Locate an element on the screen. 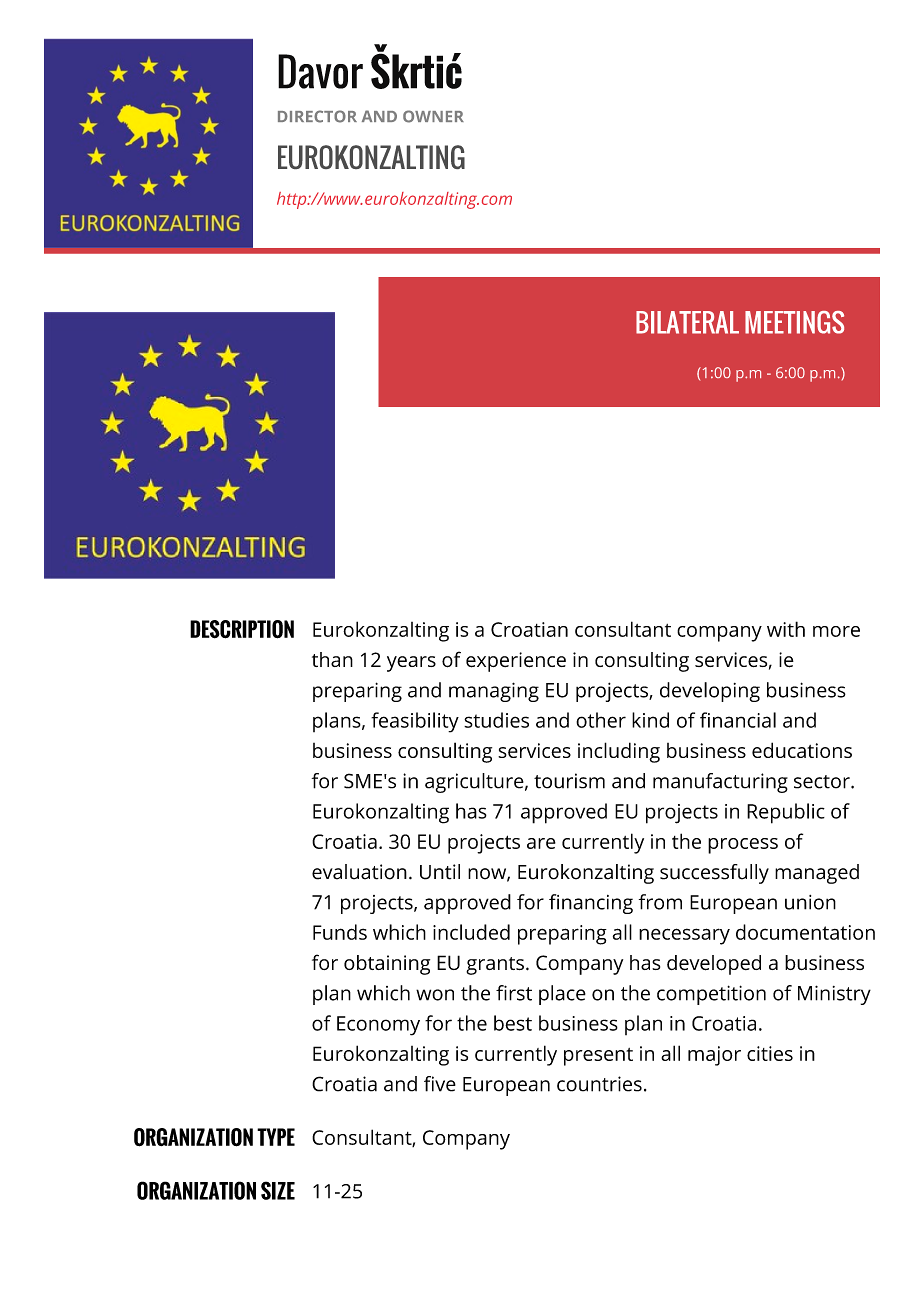 Image resolution: width=924 pixels, height=1308 pixels. TYPE is located at coordinates (276, 1137).
